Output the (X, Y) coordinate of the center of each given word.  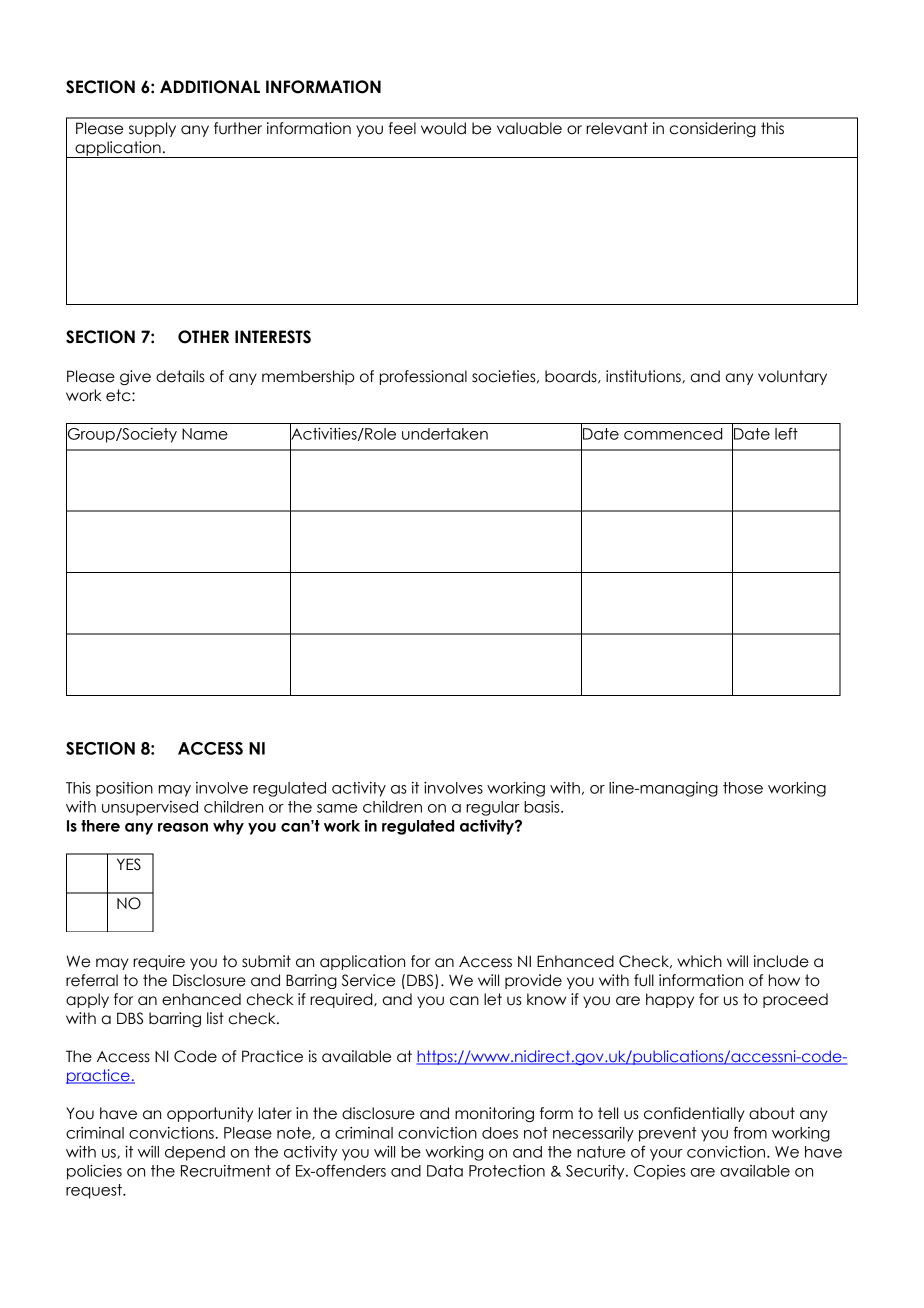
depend (195, 1153)
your (666, 1155)
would (443, 128)
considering (713, 129)
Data (445, 1171)
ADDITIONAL (210, 87)
